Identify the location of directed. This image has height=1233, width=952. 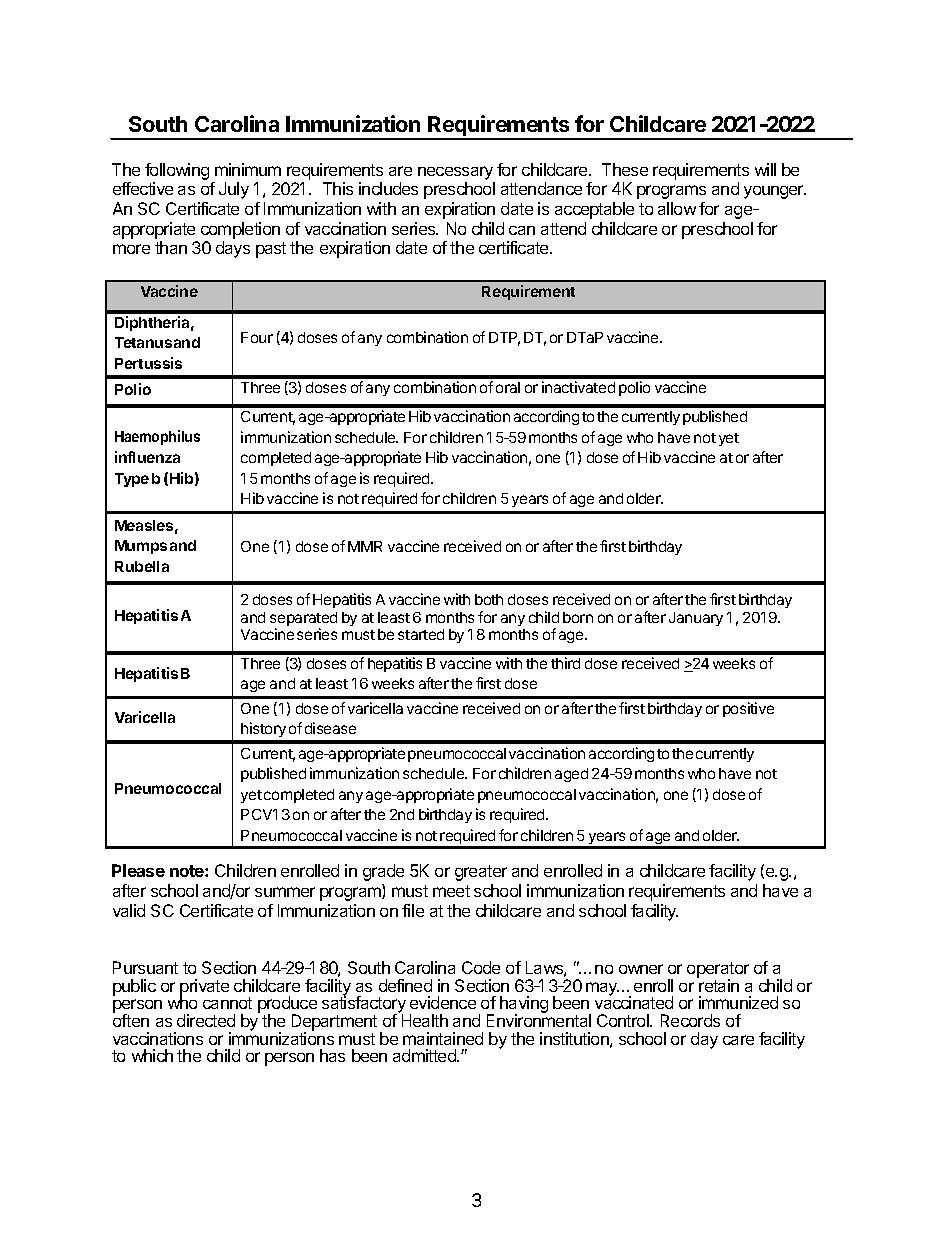
(206, 1020).
